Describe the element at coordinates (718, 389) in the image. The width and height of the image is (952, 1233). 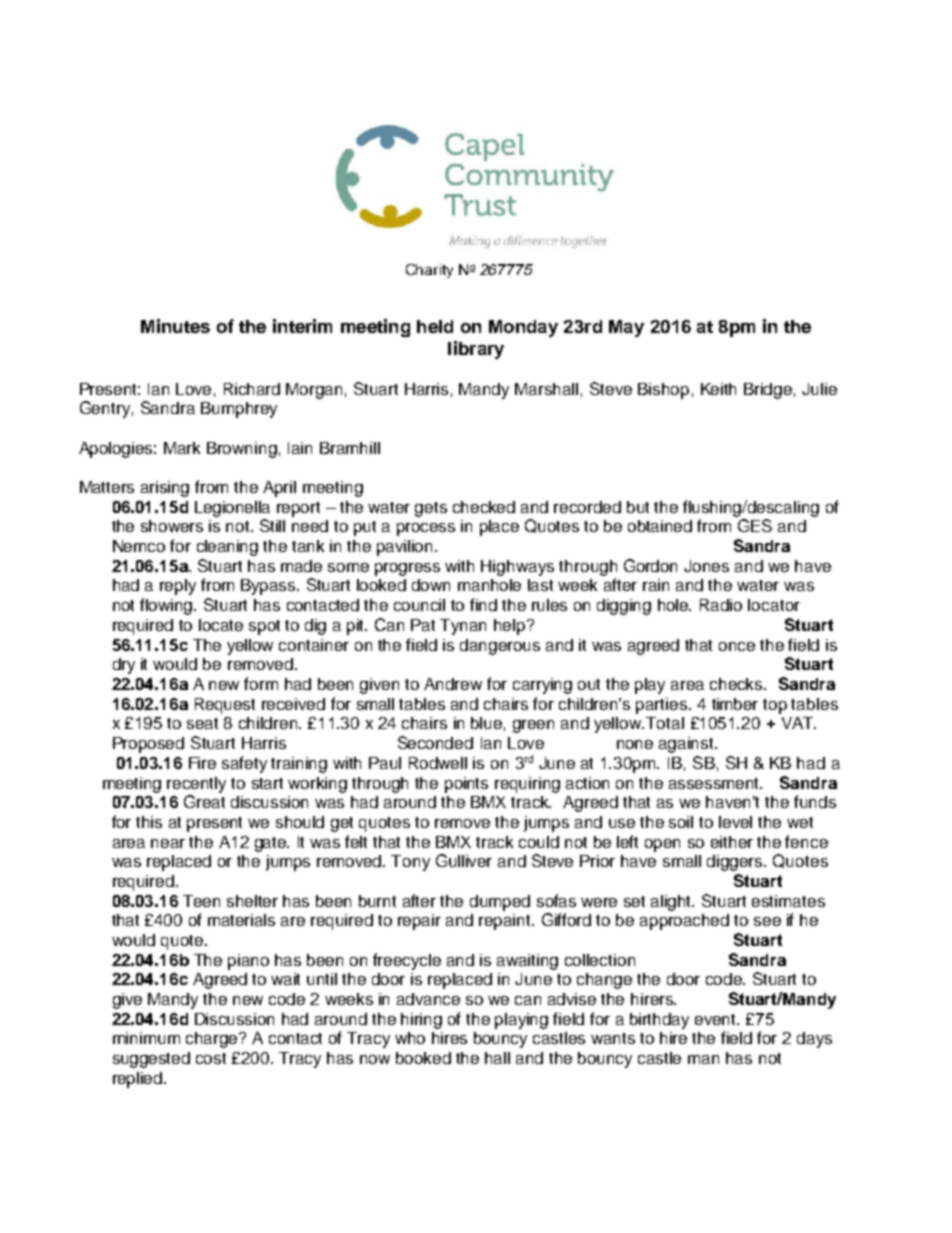
I see `Keith` at that location.
